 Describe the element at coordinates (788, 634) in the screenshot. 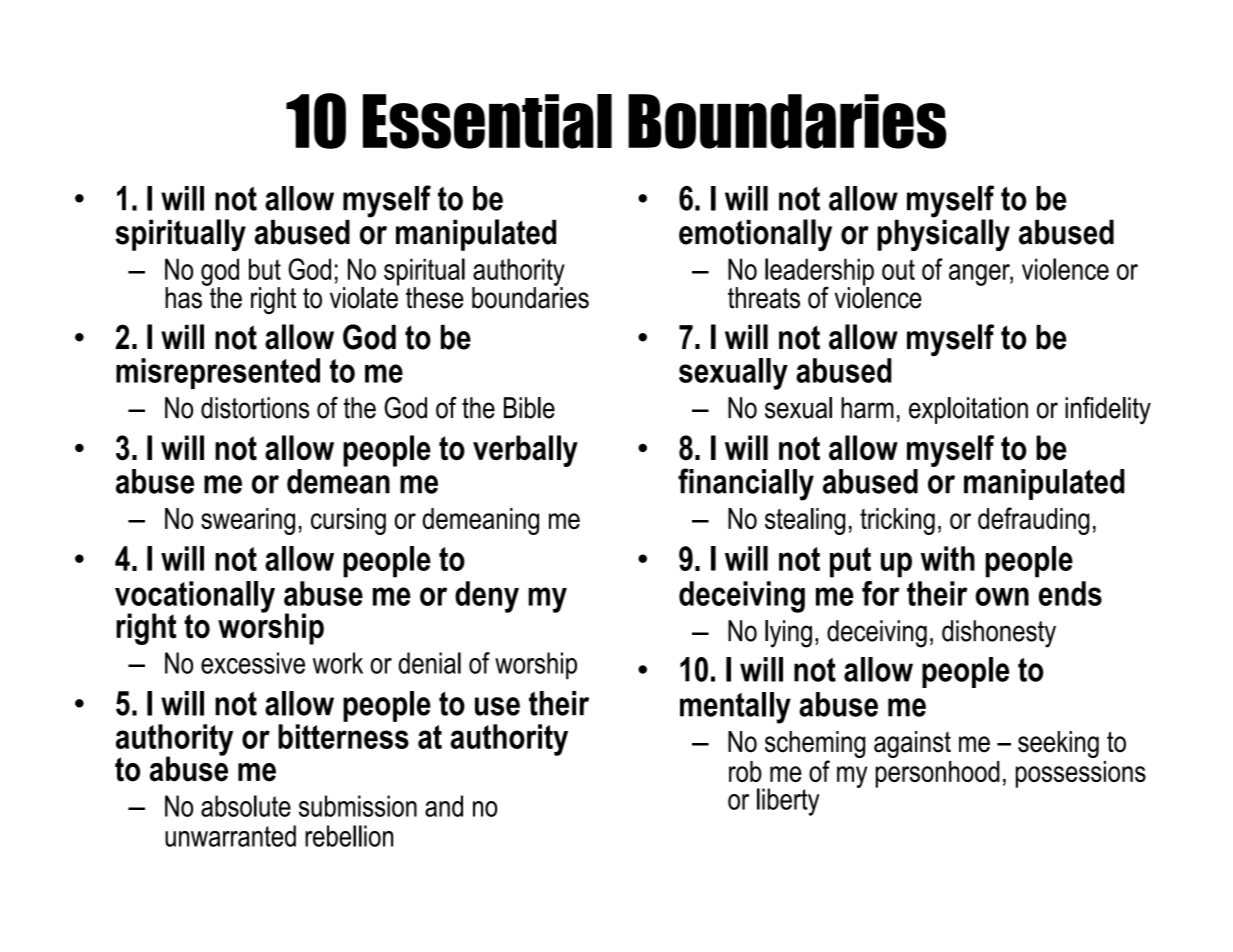

I see `lying` at that location.
